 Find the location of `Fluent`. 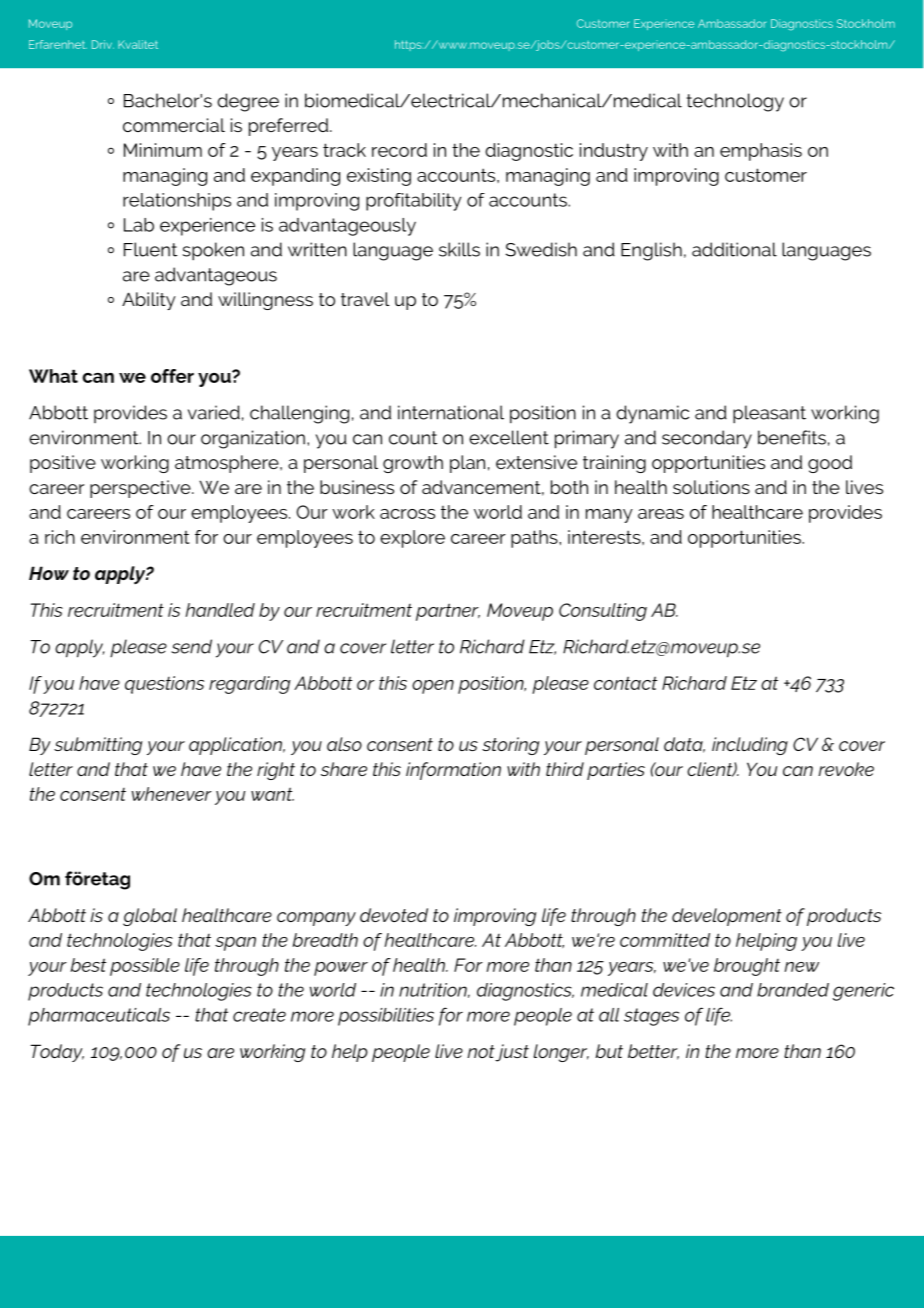

Fluent is located at coordinates (150, 249).
